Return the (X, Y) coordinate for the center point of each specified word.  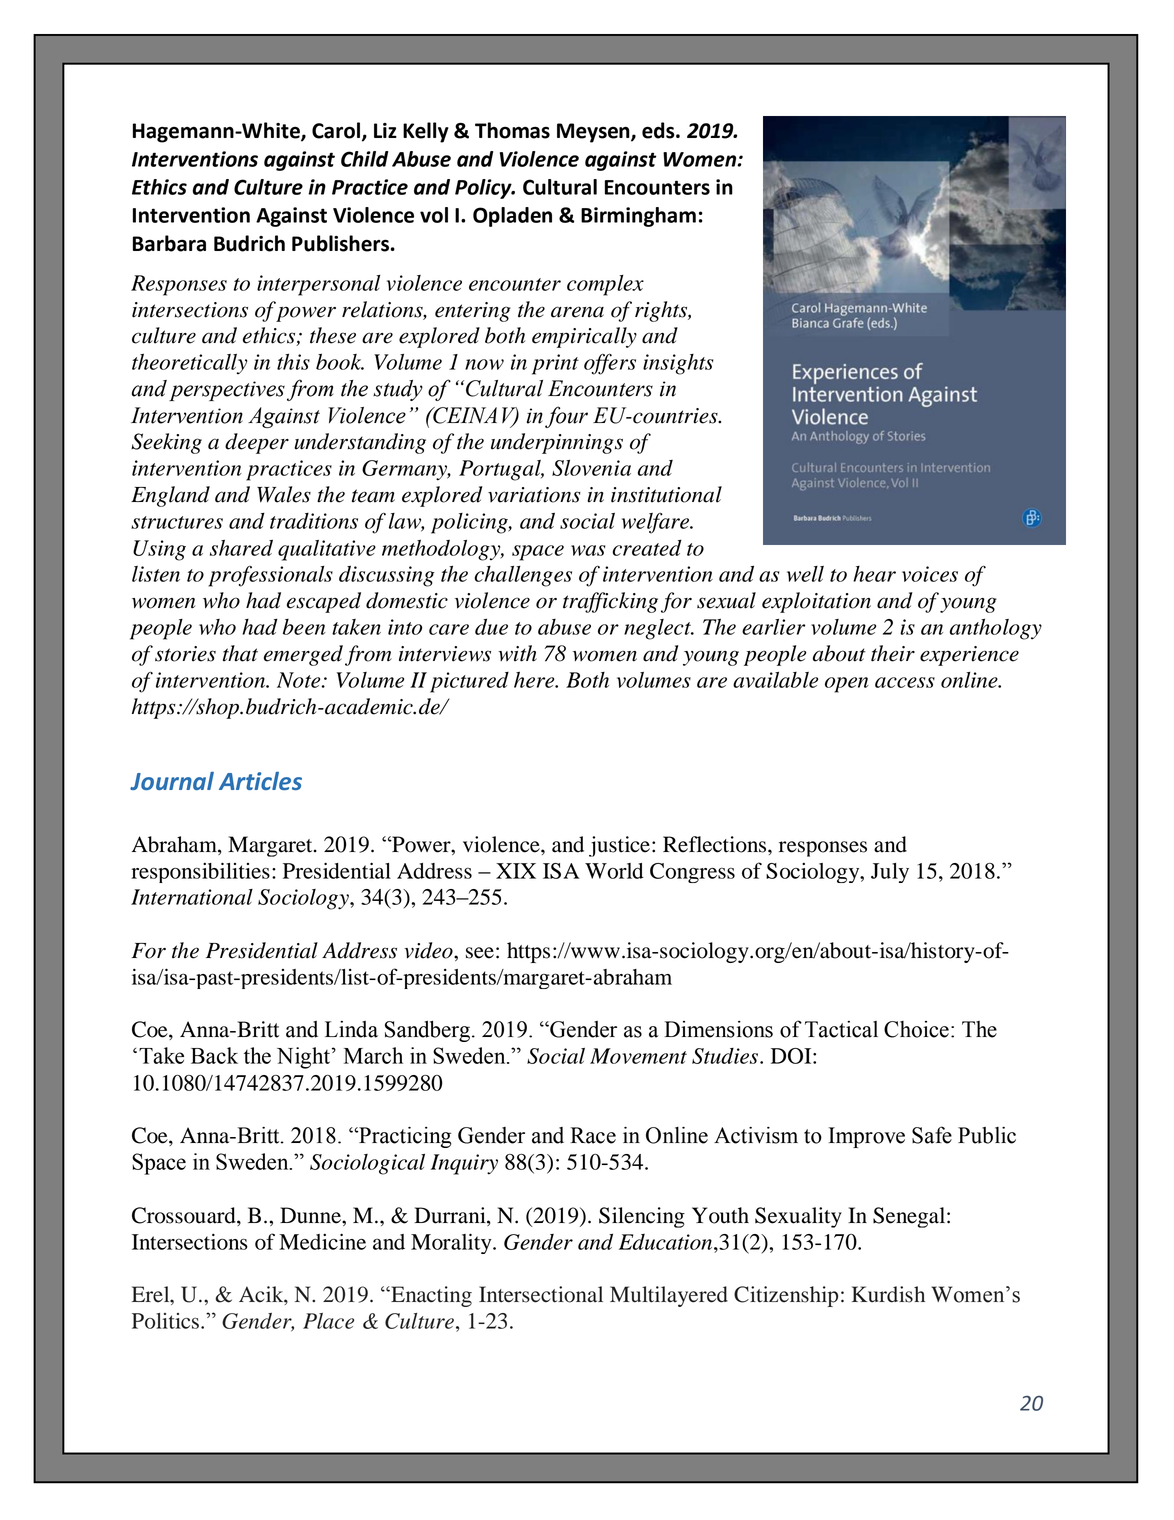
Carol (336, 130)
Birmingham (638, 217)
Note (300, 680)
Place (328, 1321)
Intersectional (541, 1294)
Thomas (512, 130)
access (905, 682)
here (535, 680)
